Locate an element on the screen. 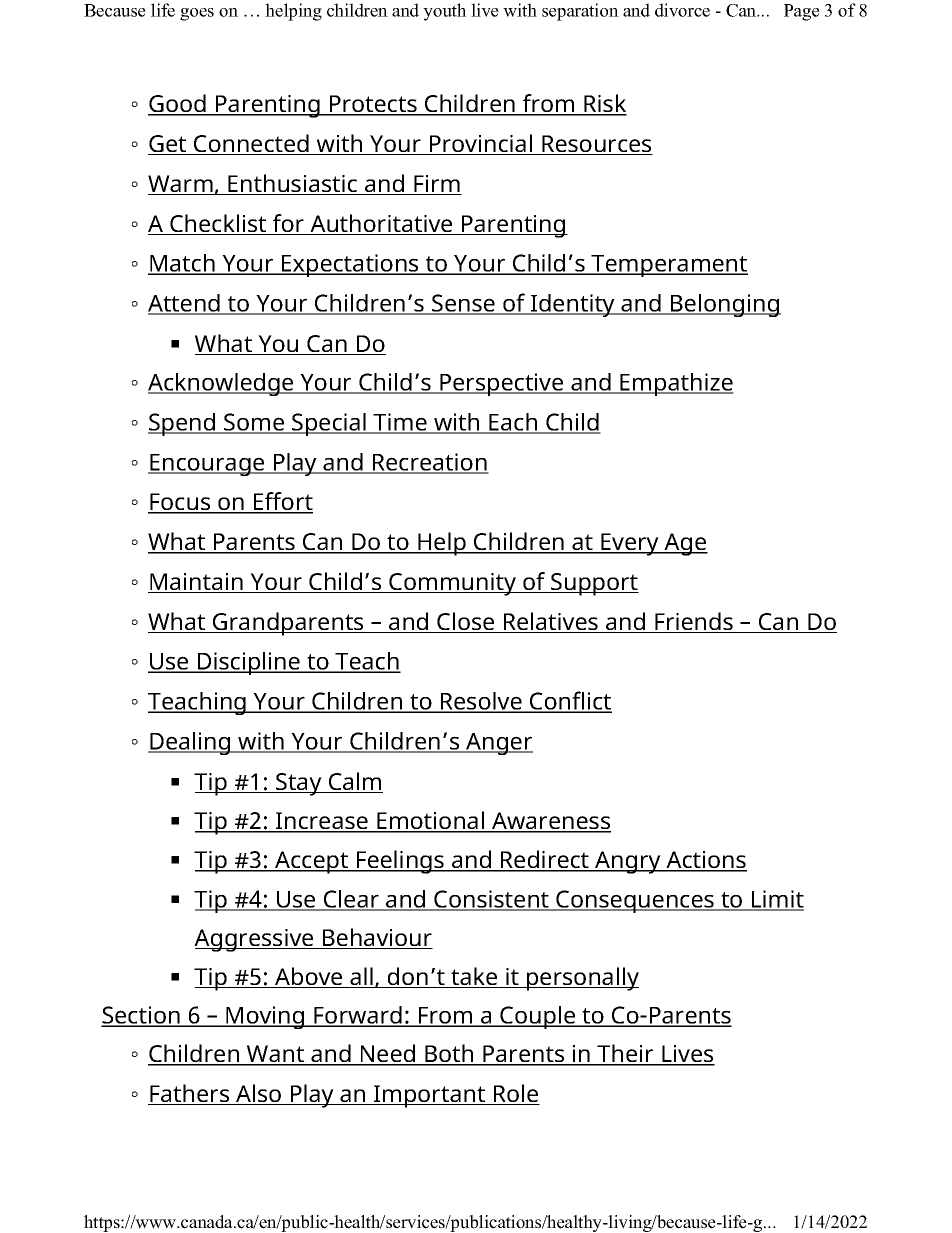  Maintain is located at coordinates (196, 583).
